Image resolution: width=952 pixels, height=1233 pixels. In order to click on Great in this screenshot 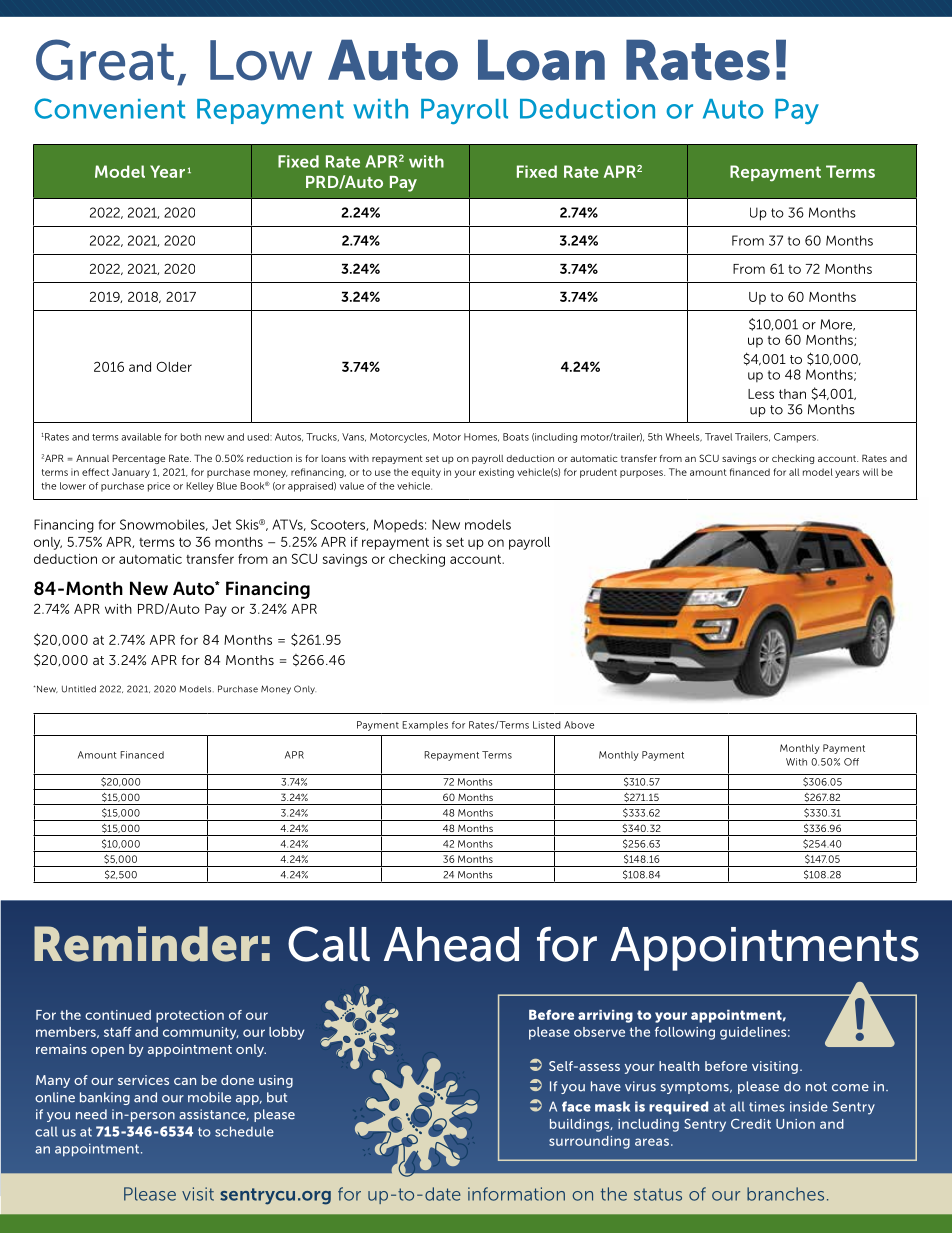, I will do `click(105, 60)`.
